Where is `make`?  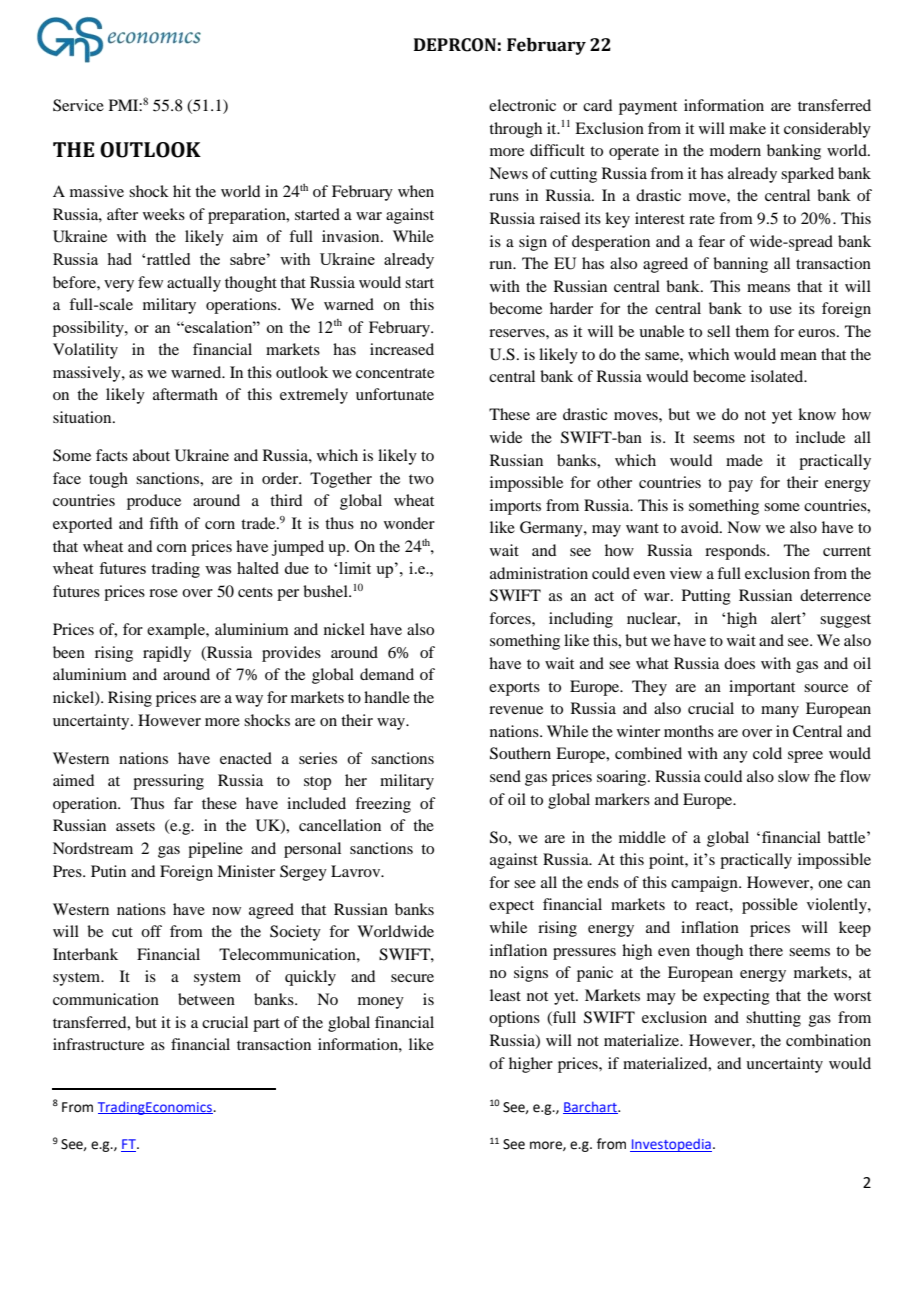
make is located at coordinates (747, 128).
